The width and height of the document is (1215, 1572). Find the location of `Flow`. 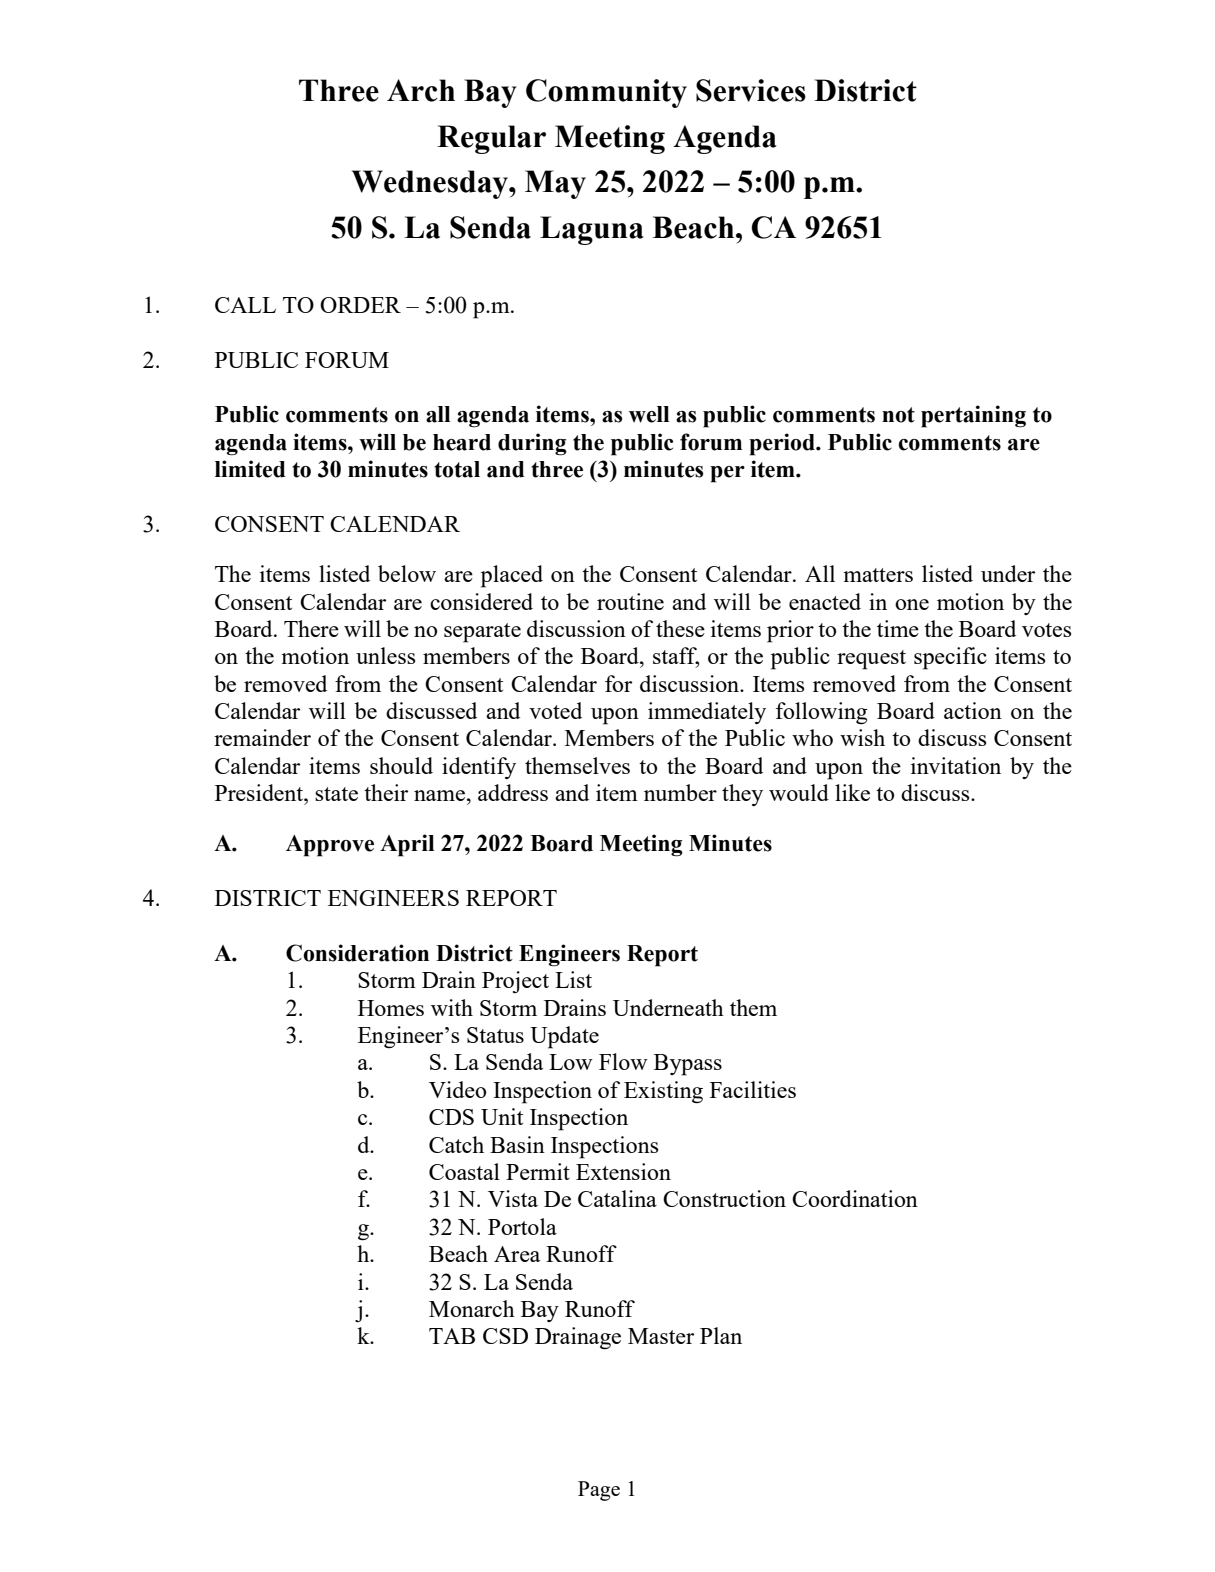

Flow is located at coordinates (623, 1061).
